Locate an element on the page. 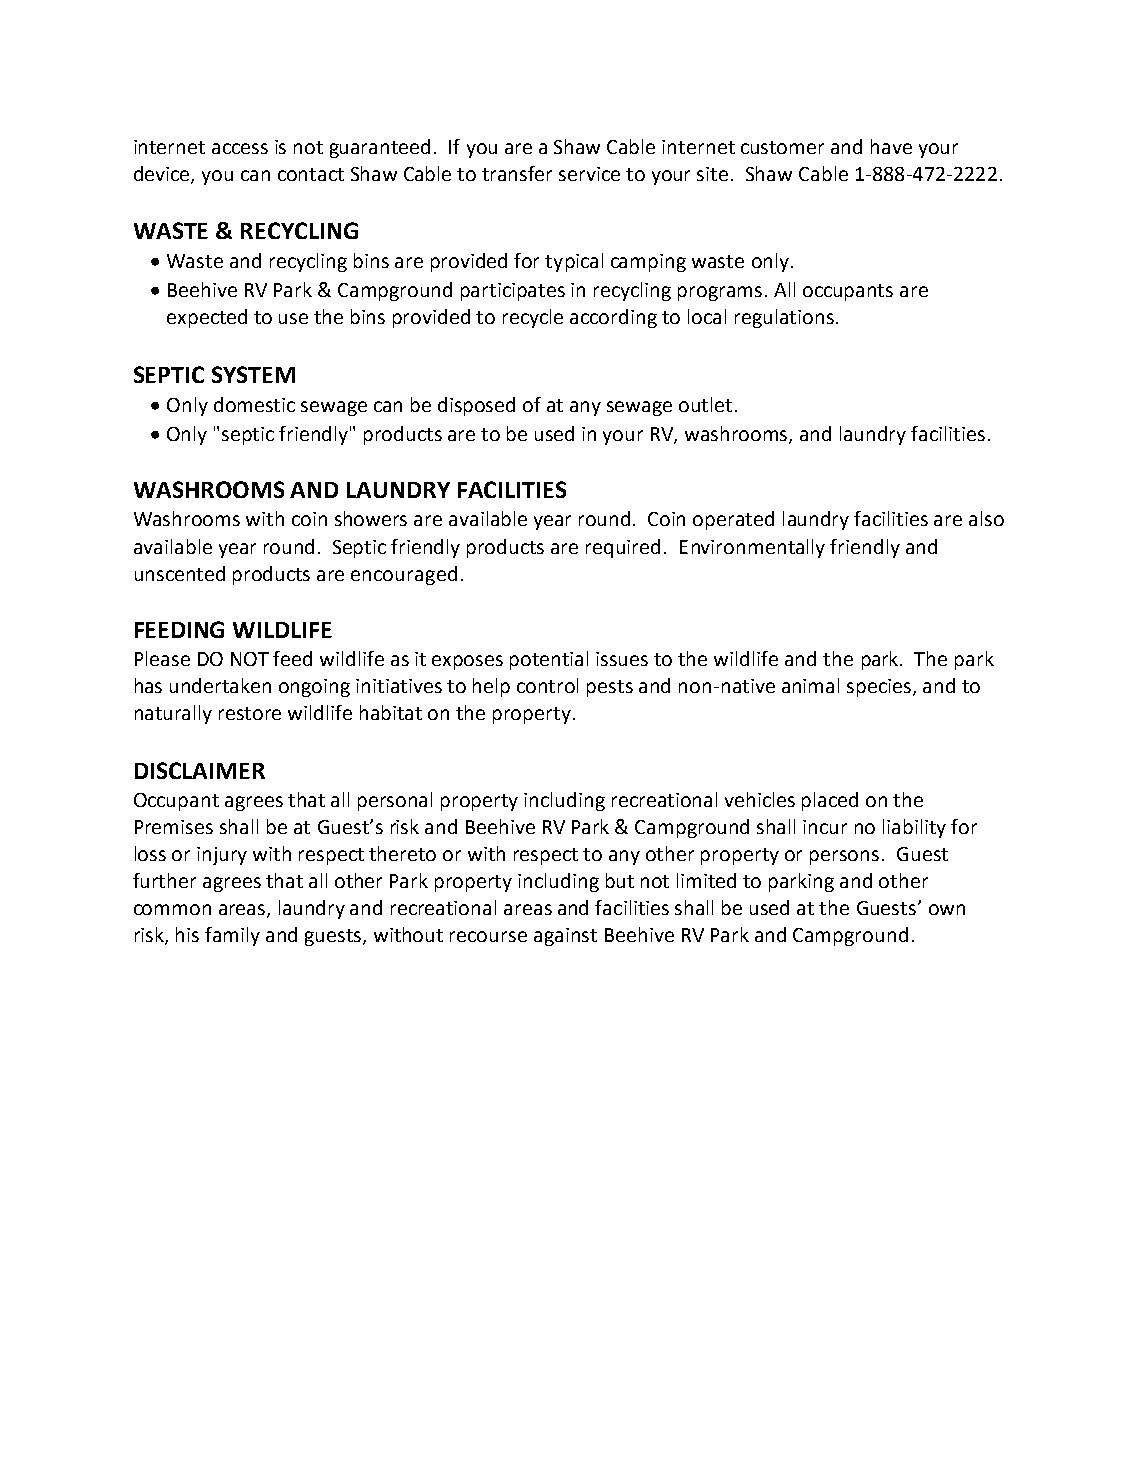 The image size is (1131, 1464). against is located at coordinates (565, 937).
